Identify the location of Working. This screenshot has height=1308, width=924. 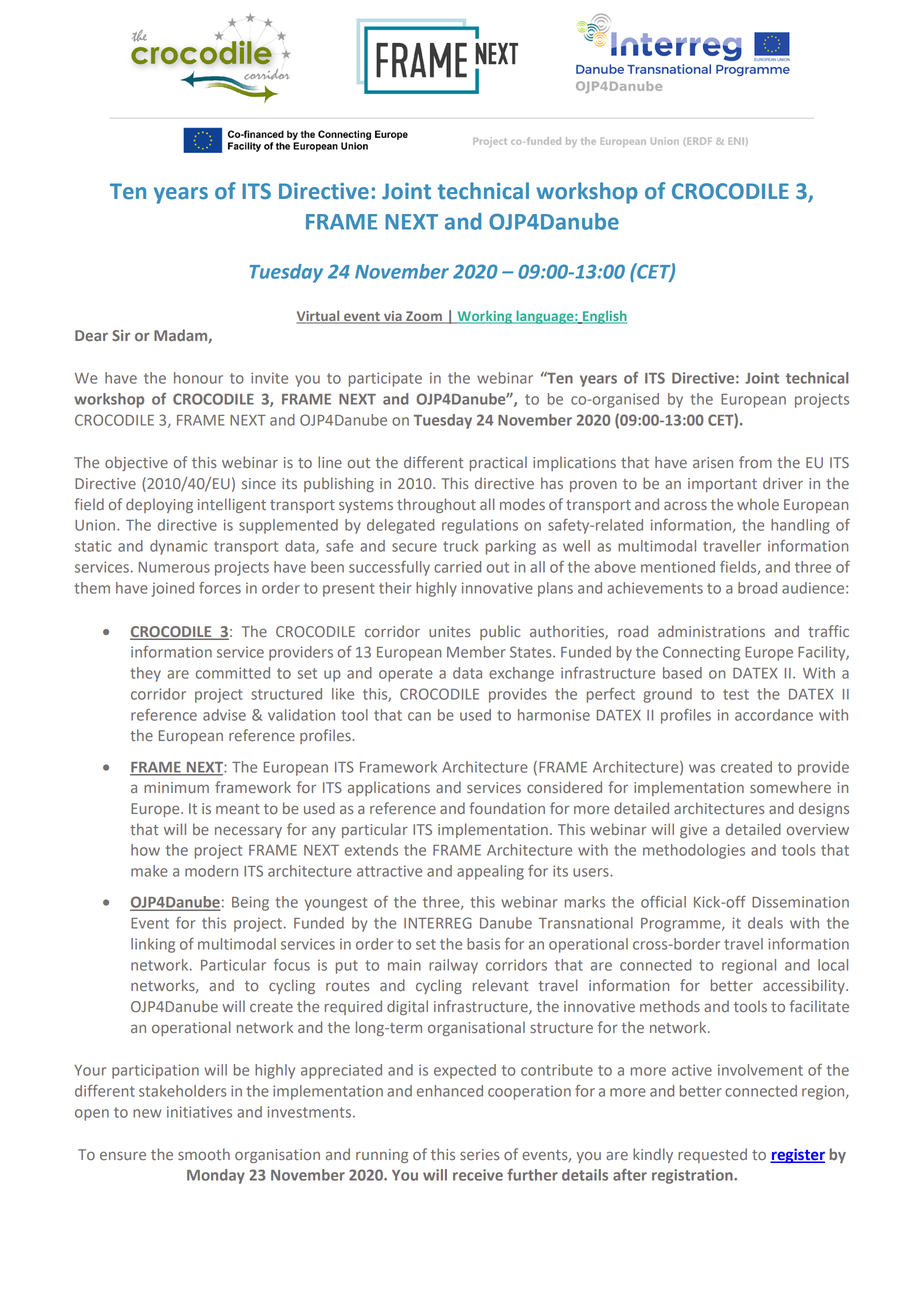
(484, 317).
